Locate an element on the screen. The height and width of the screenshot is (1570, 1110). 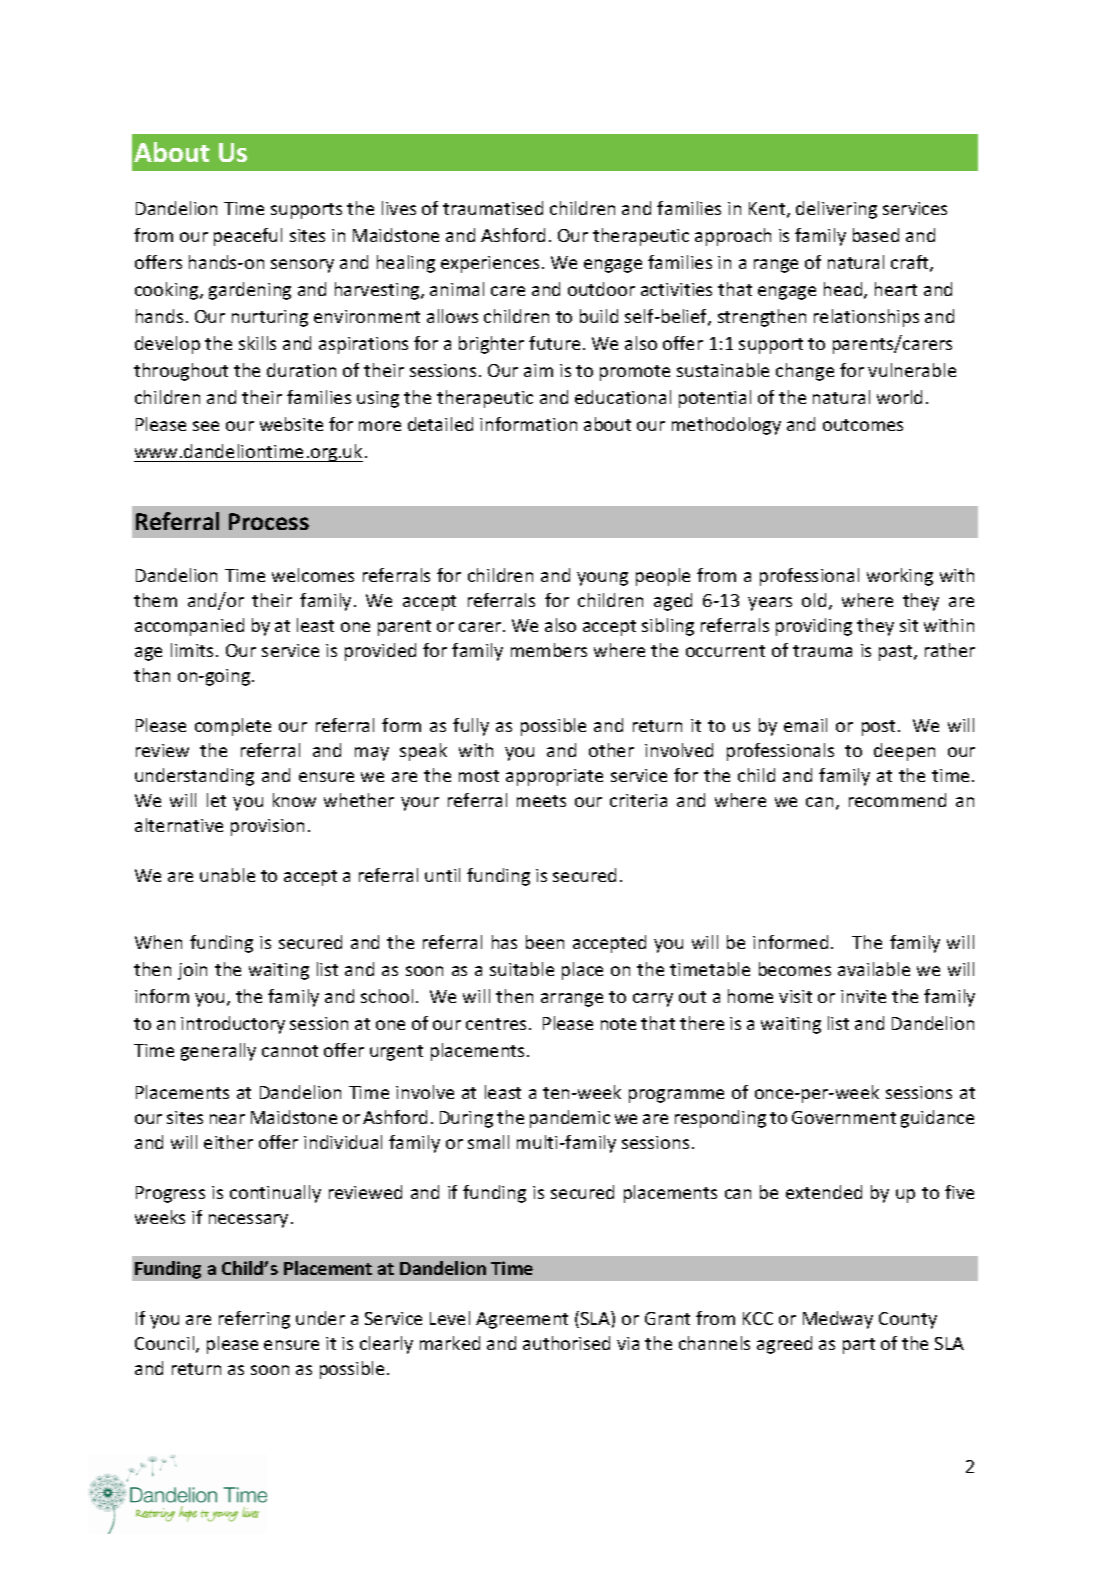
available is located at coordinates (874, 969).
